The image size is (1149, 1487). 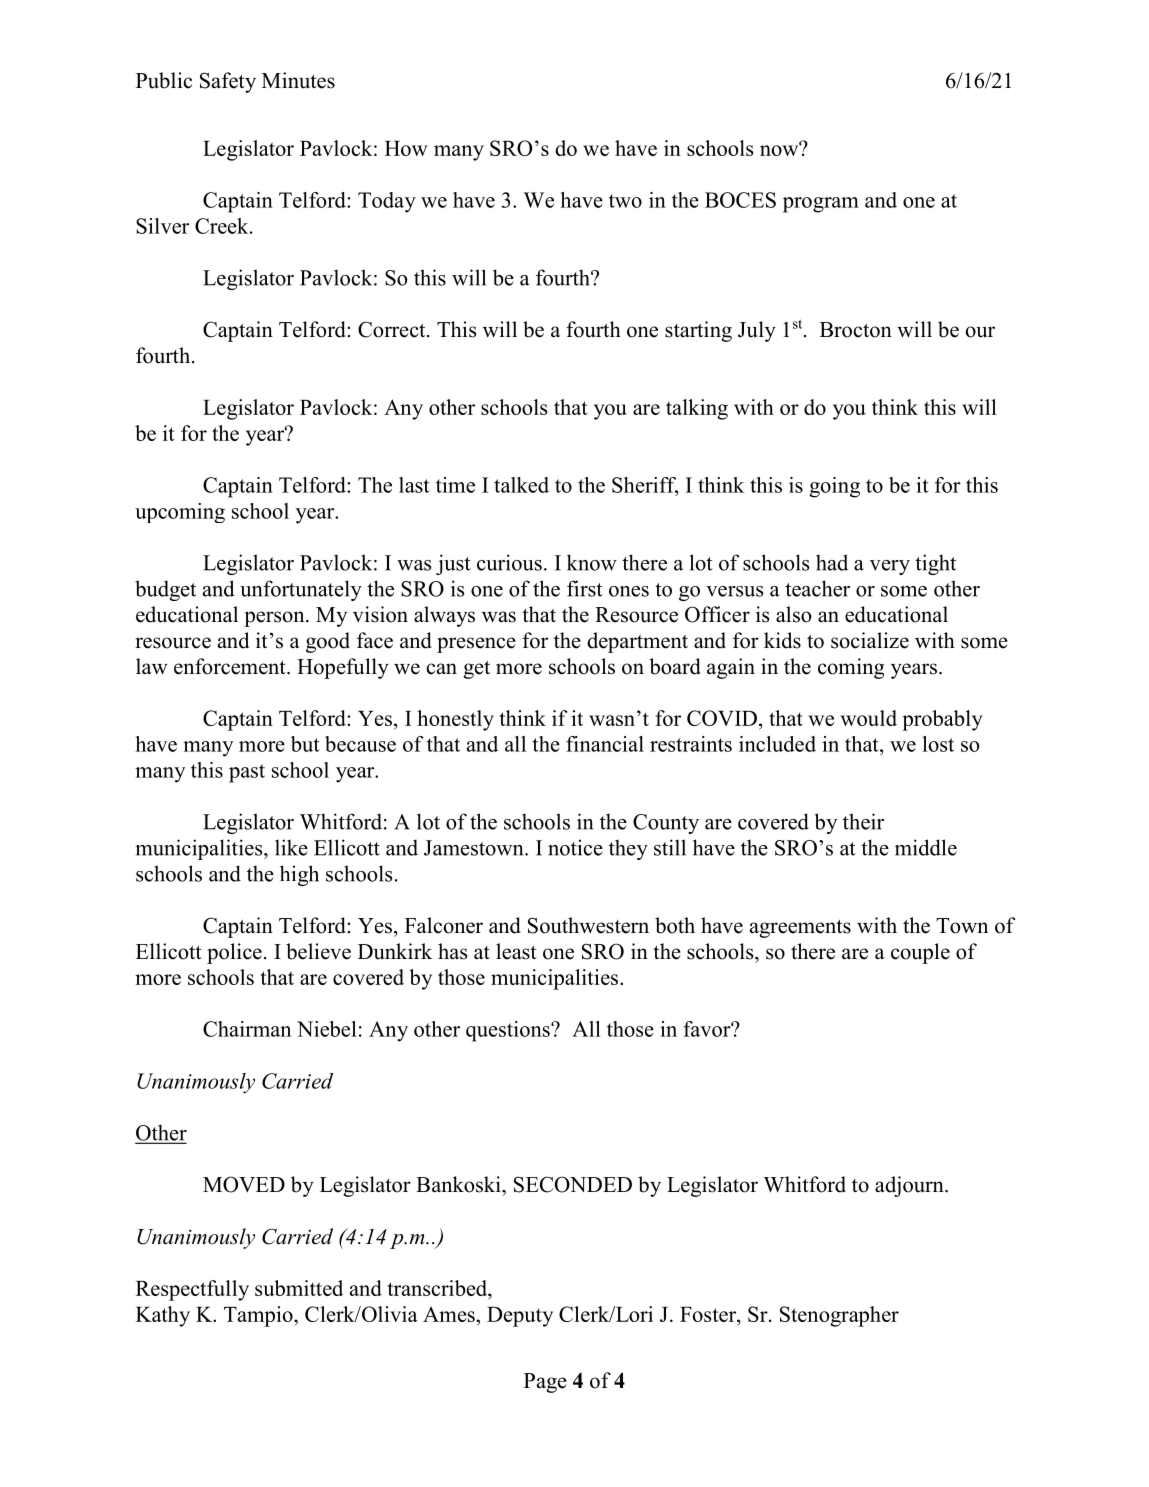 What do you see at coordinates (920, 953) in the page?
I see `couple` at bounding box center [920, 953].
